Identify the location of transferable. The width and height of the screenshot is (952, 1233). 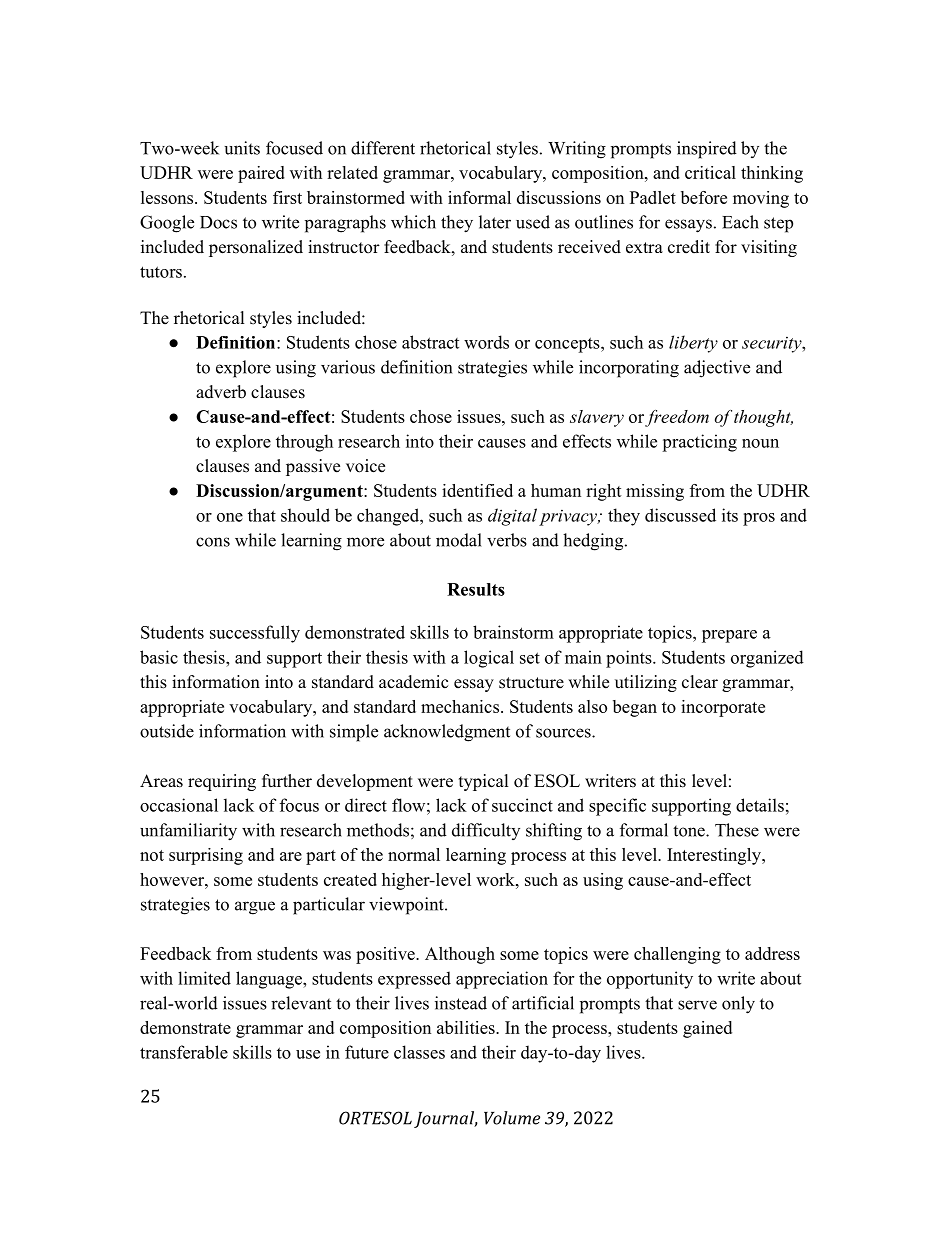
(184, 1052).
